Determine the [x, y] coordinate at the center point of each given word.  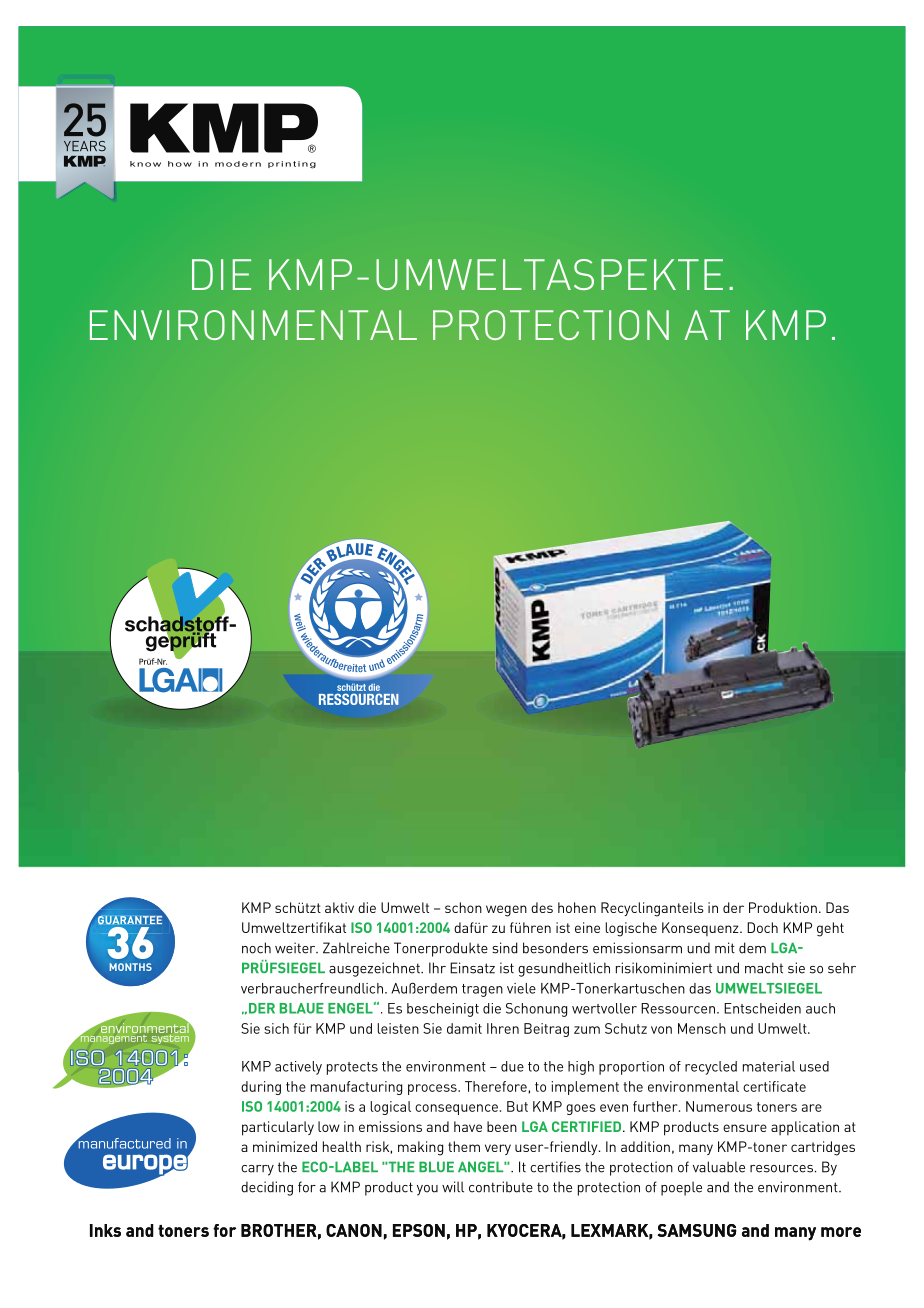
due [512, 1066]
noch [256, 948]
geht [830, 929]
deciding [267, 1188]
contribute [501, 1187]
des [542, 907]
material [769, 1066]
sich [276, 1028]
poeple [681, 1188]
